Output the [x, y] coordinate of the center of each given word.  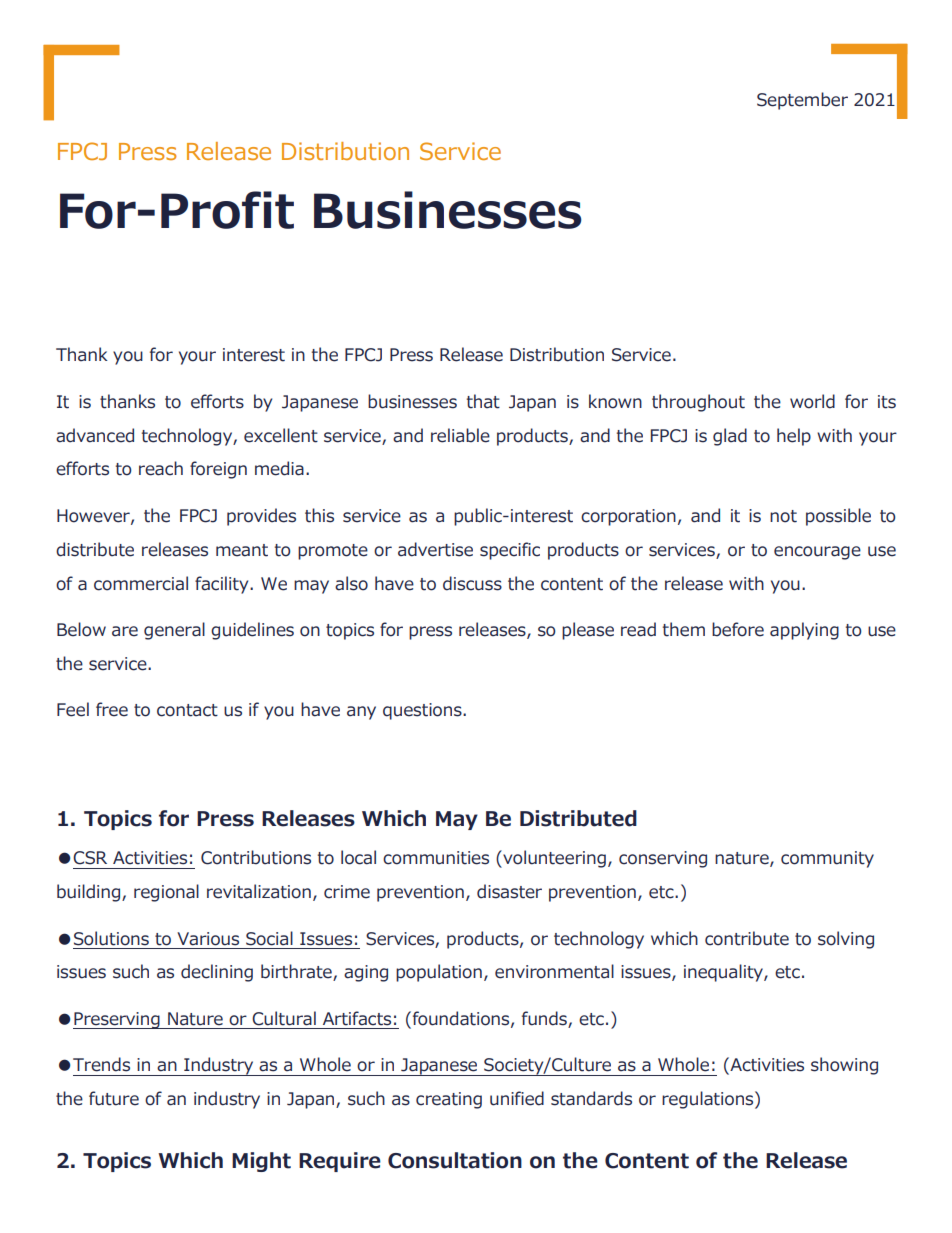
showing [844, 1066]
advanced [95, 435]
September [802, 101]
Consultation [455, 1160]
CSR [90, 858]
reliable [460, 435]
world [812, 401]
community [827, 859]
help [794, 437]
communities [436, 858]
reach [161, 468]
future [114, 1098]
